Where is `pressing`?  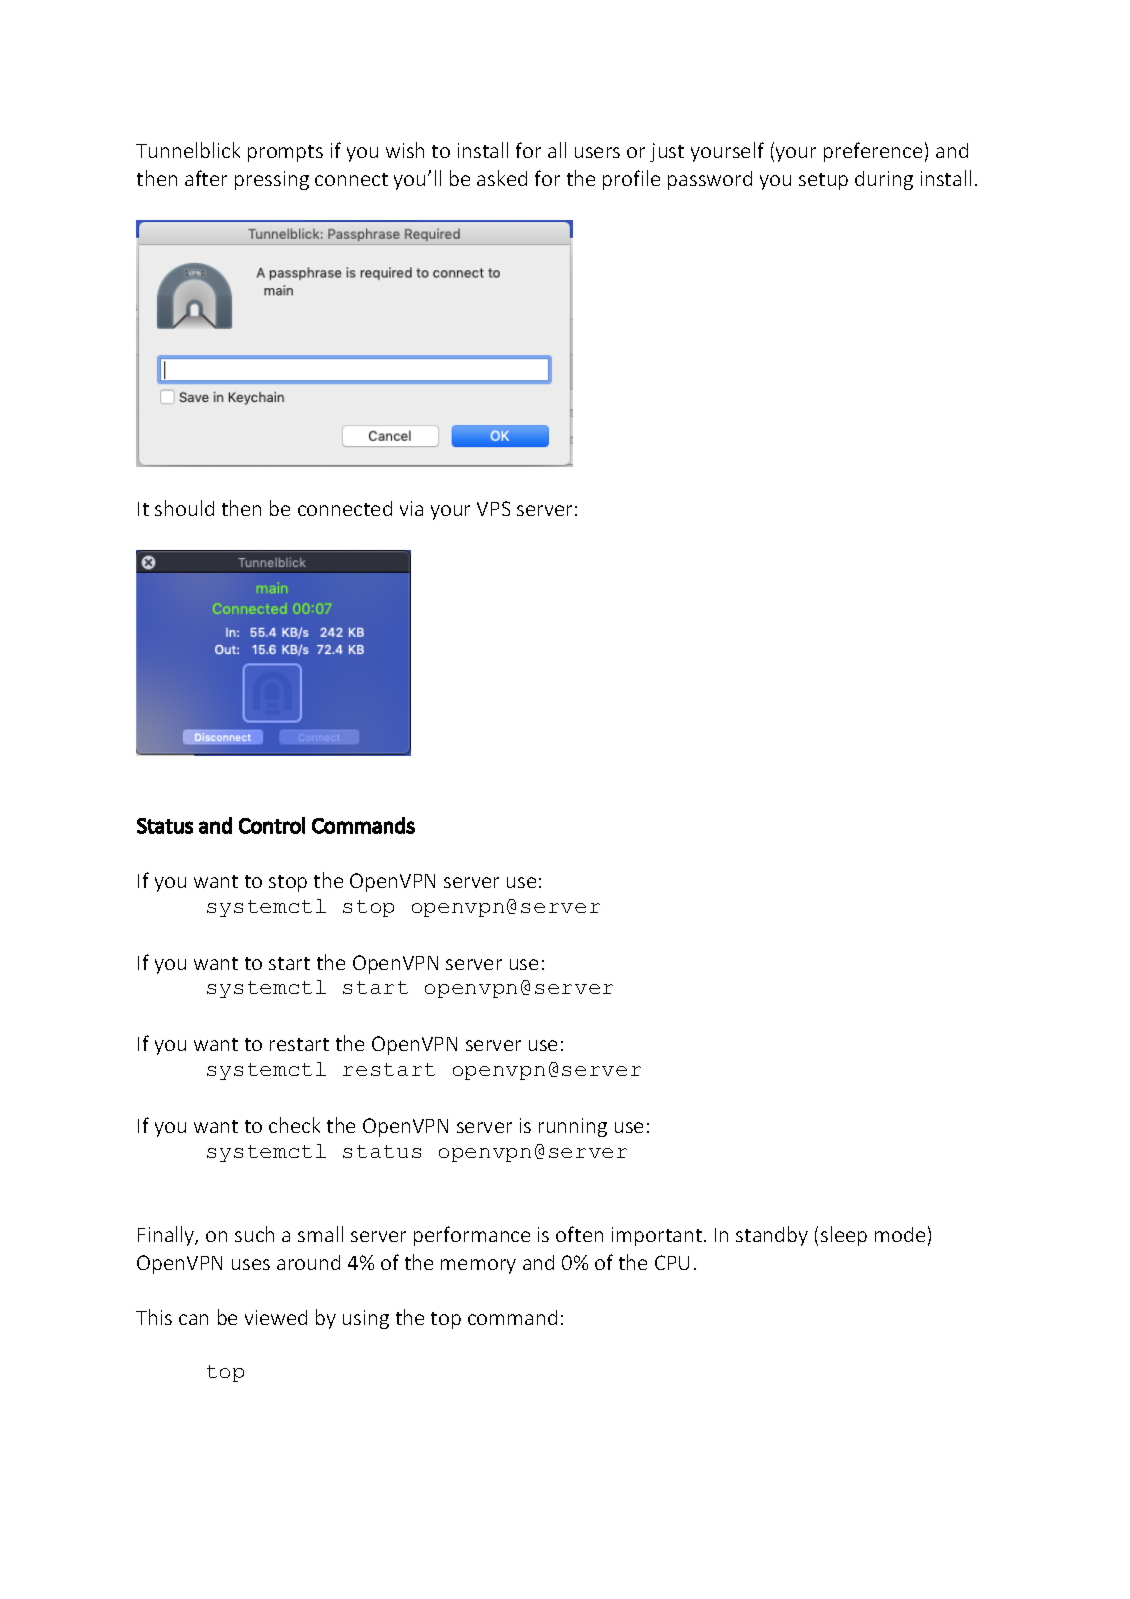 pressing is located at coordinates (272, 180).
